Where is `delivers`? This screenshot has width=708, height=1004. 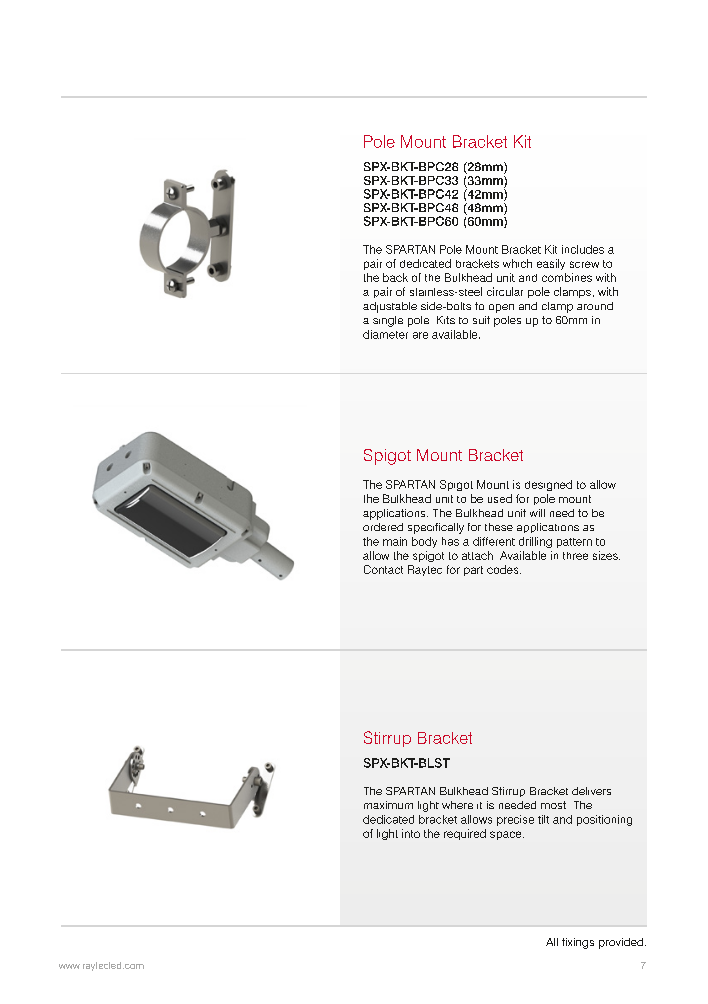 delivers is located at coordinates (591, 791).
